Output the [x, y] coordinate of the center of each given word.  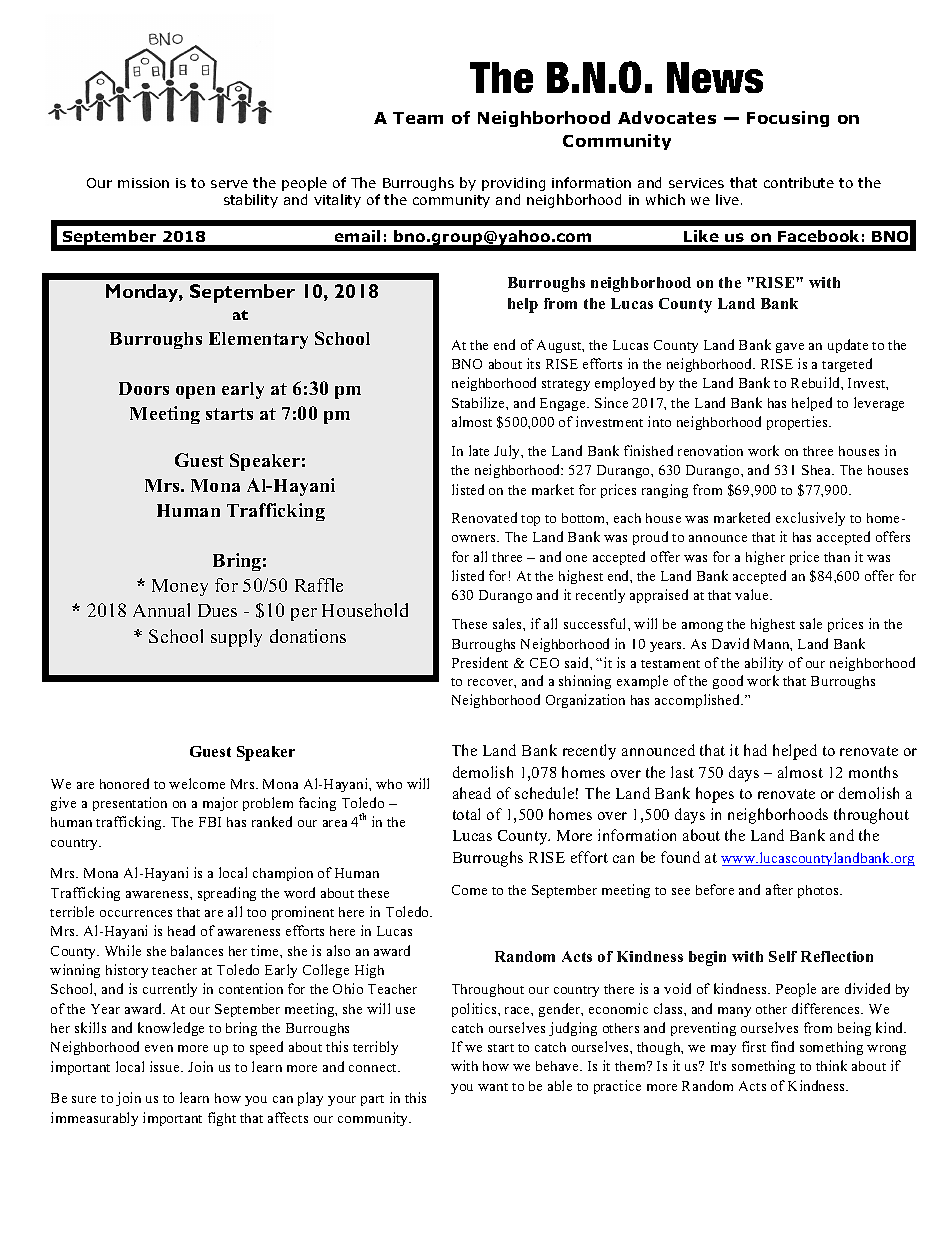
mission [143, 183]
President [480, 662]
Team [418, 118]
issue [166, 1066]
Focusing [788, 119]
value [753, 594]
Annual [161, 610]
